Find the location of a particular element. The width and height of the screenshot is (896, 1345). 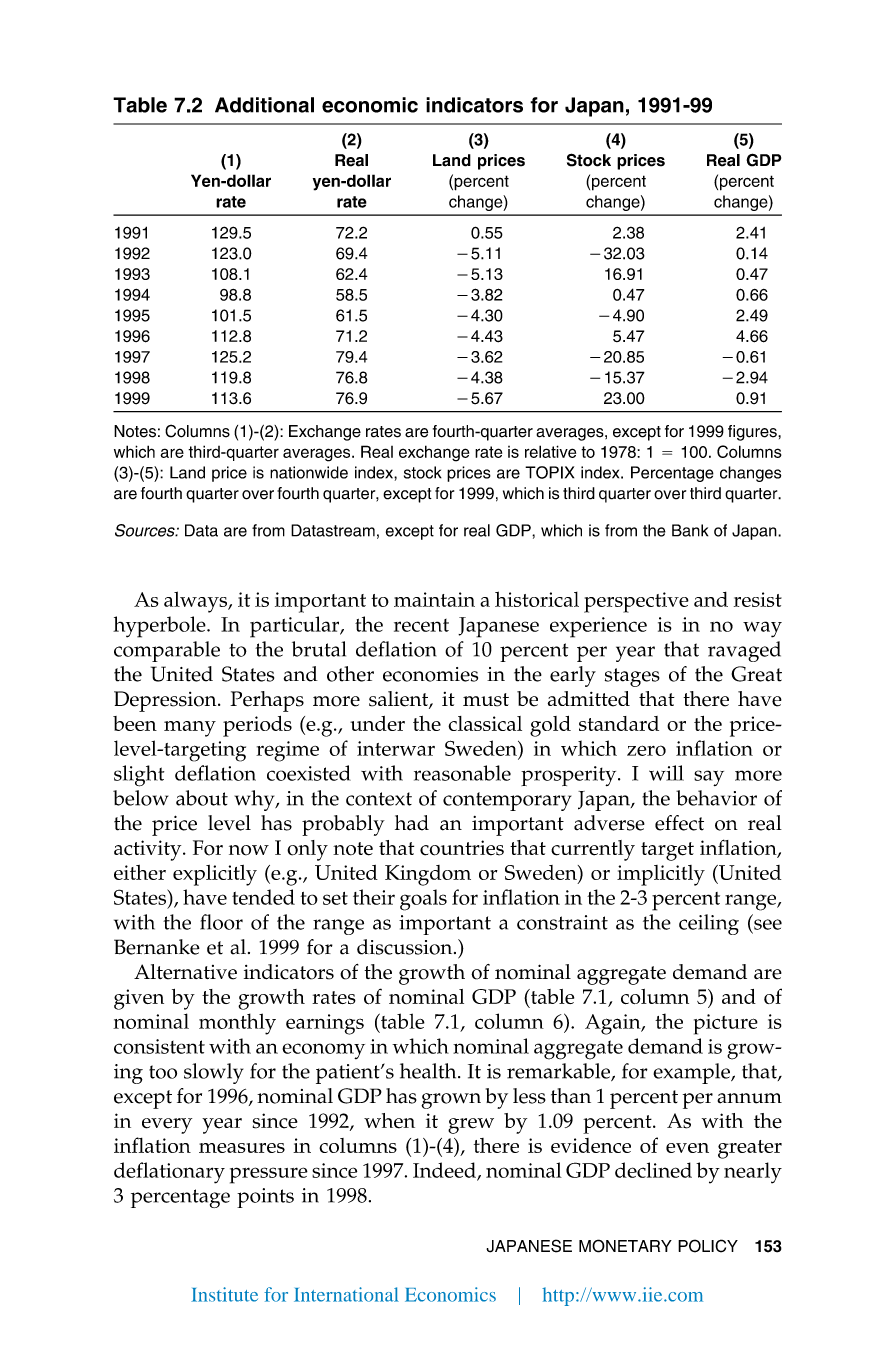

hyperbole is located at coordinates (160, 627).
